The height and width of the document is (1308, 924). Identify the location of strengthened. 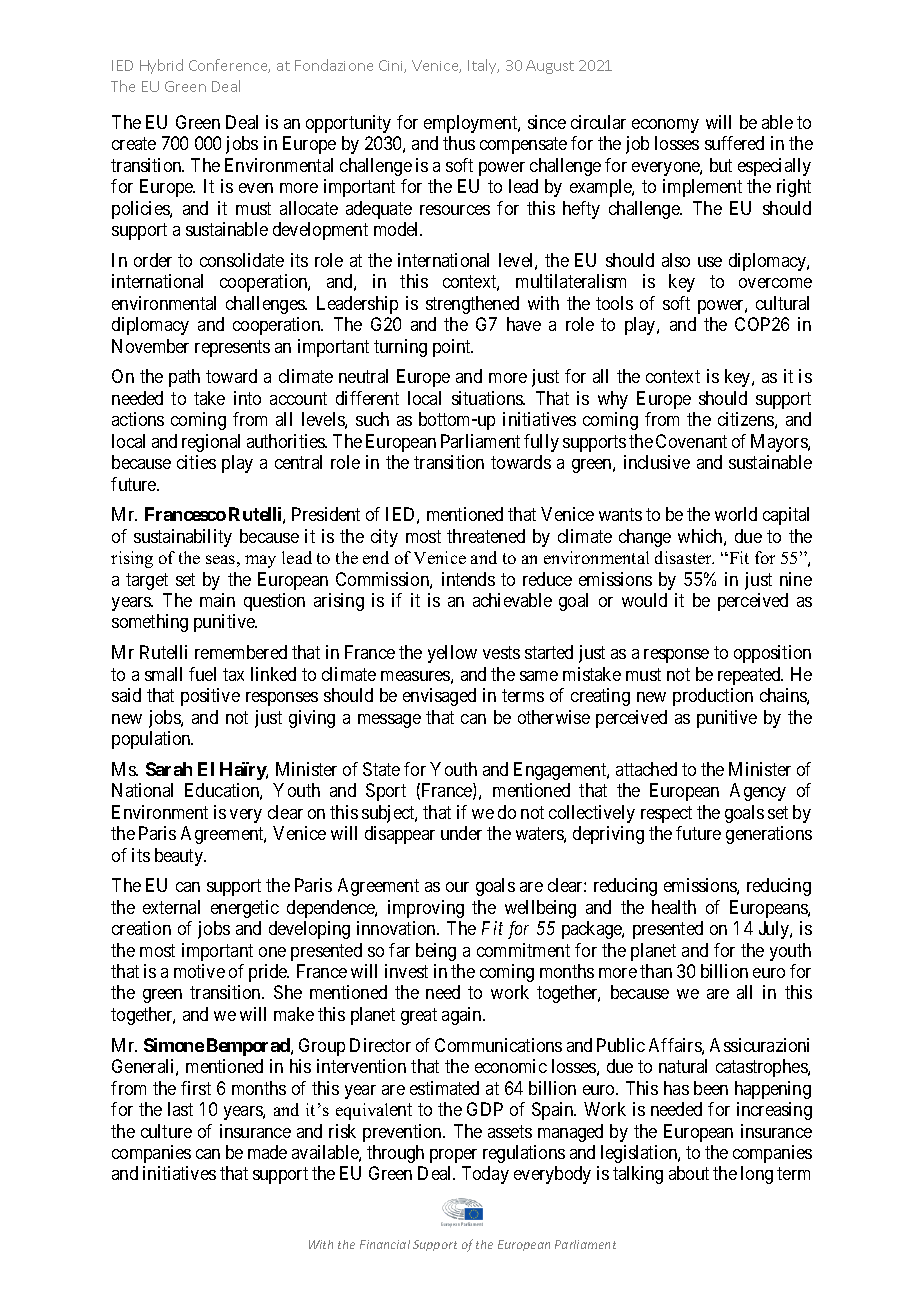
(472, 305).
